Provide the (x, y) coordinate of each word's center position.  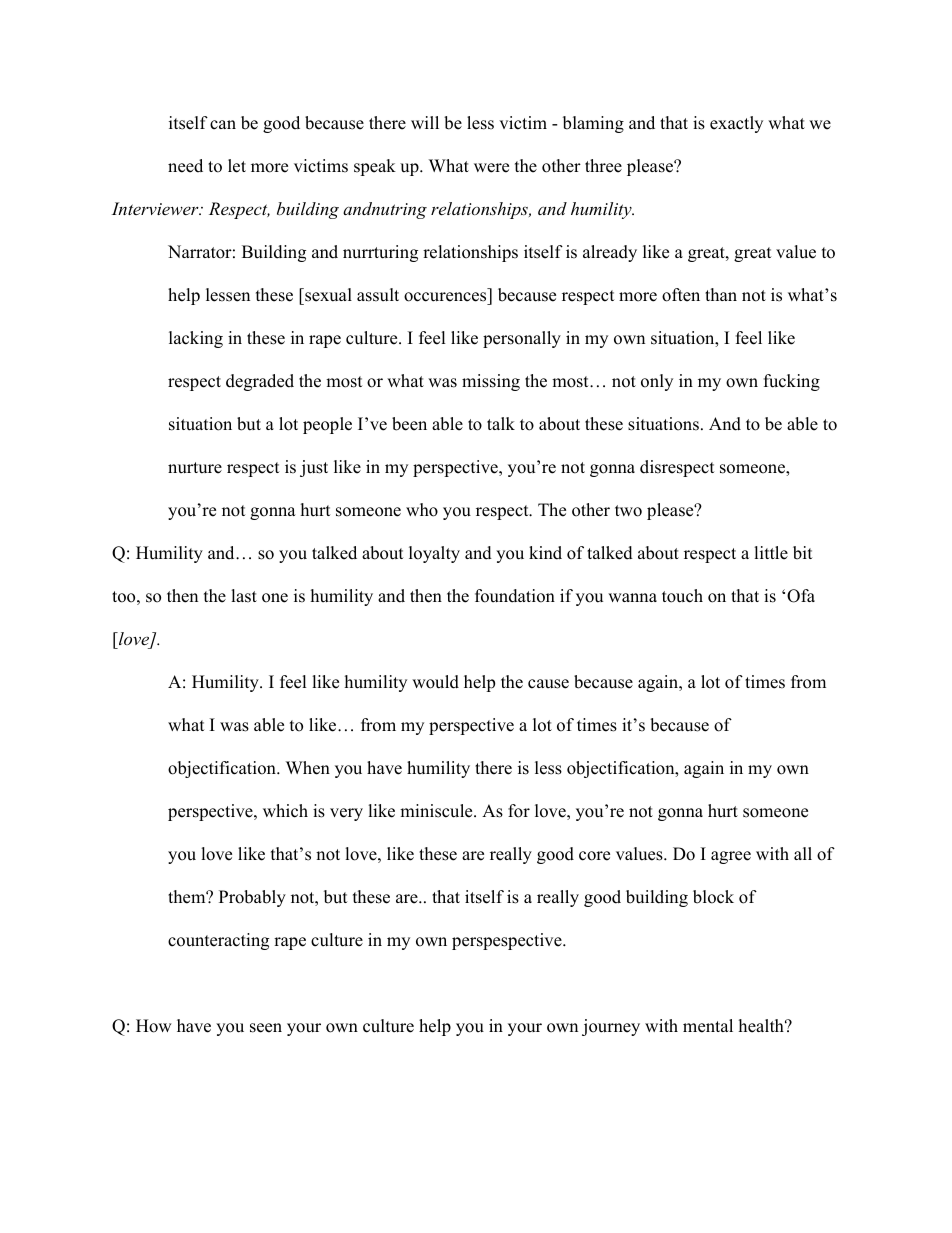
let (237, 166)
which (285, 811)
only (657, 382)
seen (266, 1028)
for (519, 811)
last (244, 596)
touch (682, 596)
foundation (515, 596)
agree (731, 857)
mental (708, 1026)
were (491, 168)
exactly (736, 124)
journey (611, 1027)
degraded (260, 382)
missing (491, 382)
